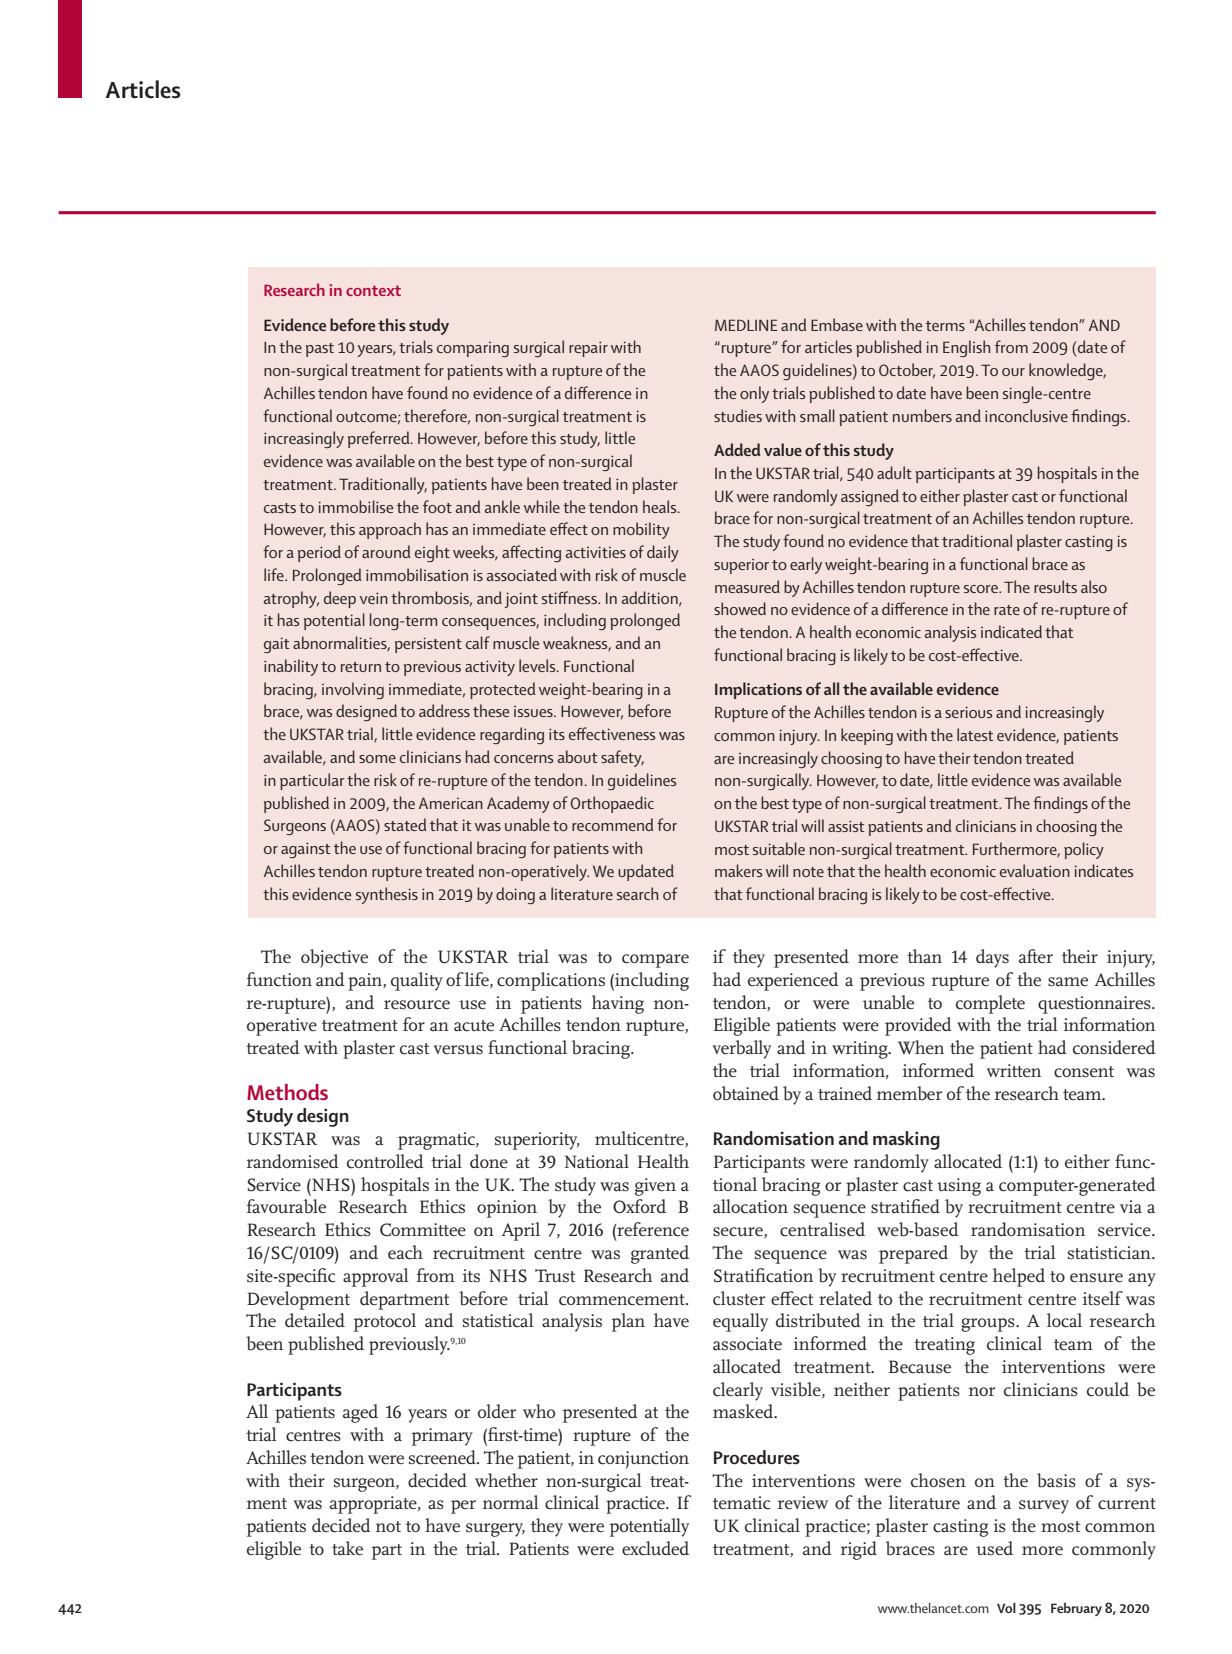  What do you see at coordinates (1036, 956) in the document?
I see `after` at bounding box center [1036, 956].
